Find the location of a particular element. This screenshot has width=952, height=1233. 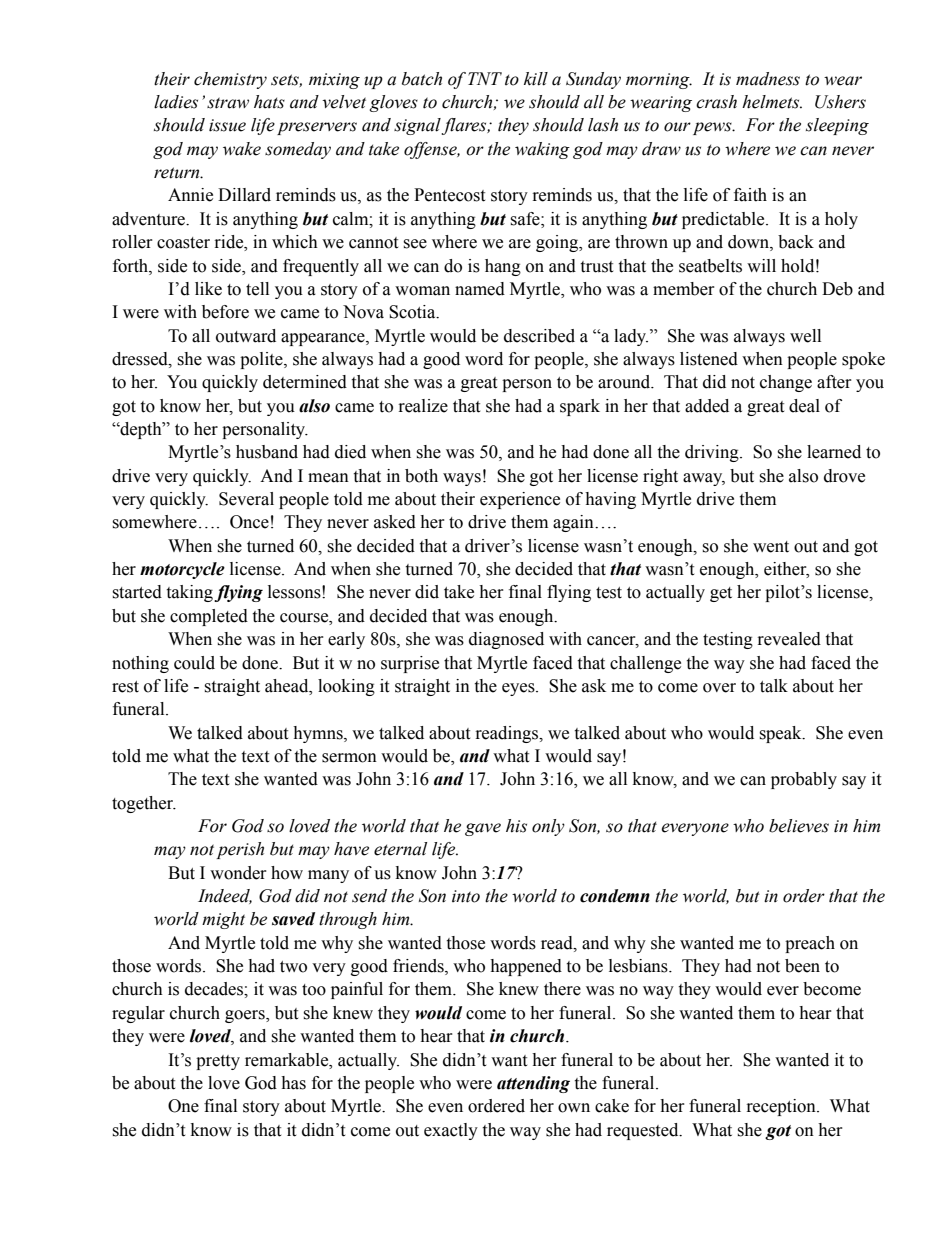

husband is located at coordinates (267, 452).
